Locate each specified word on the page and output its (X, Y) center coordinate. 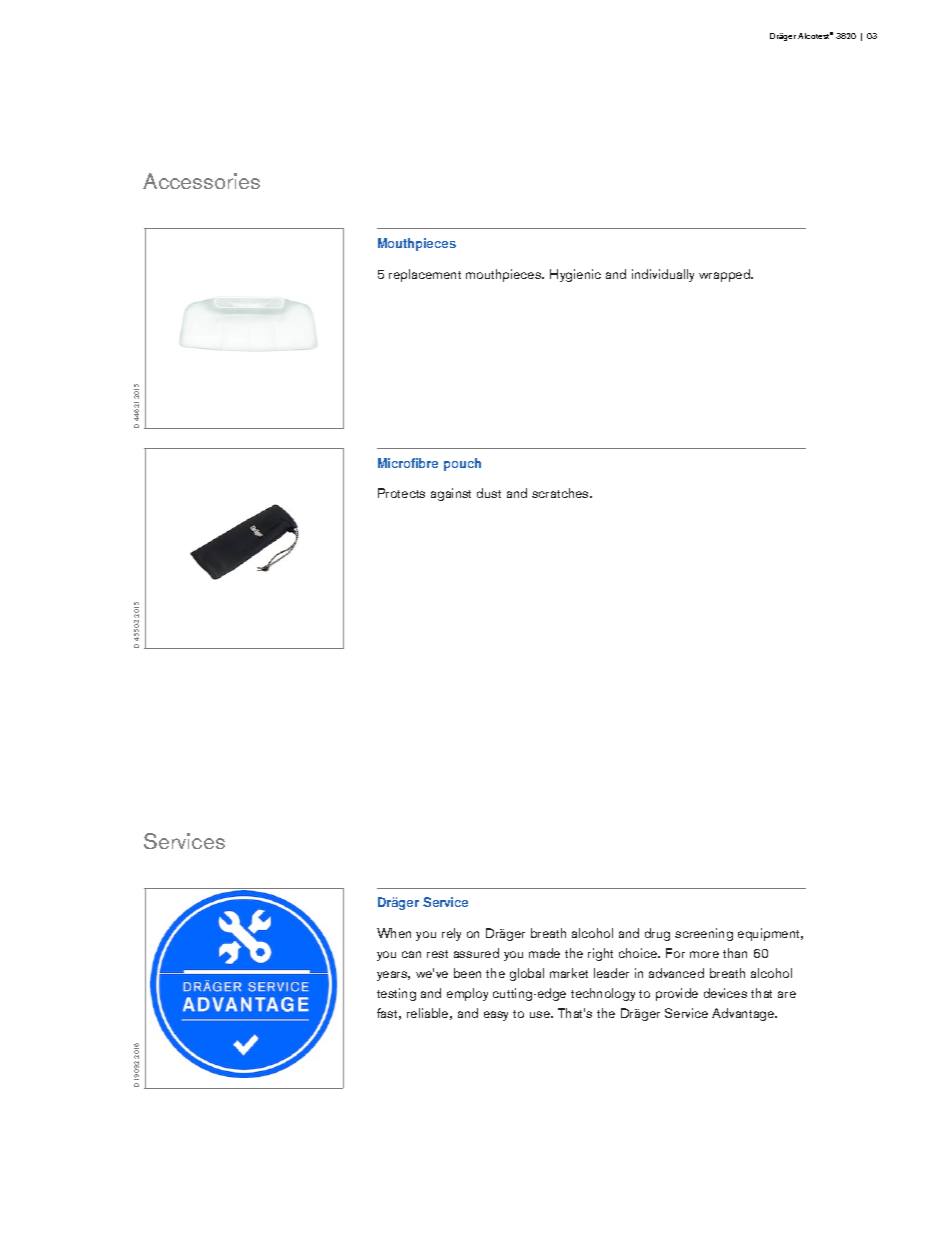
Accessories (201, 181)
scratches (561, 493)
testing (396, 994)
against (451, 494)
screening (704, 934)
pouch (462, 464)
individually (663, 275)
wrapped (725, 275)
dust (489, 493)
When (394, 933)
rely (451, 934)
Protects (401, 493)
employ (467, 994)
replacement (425, 275)
